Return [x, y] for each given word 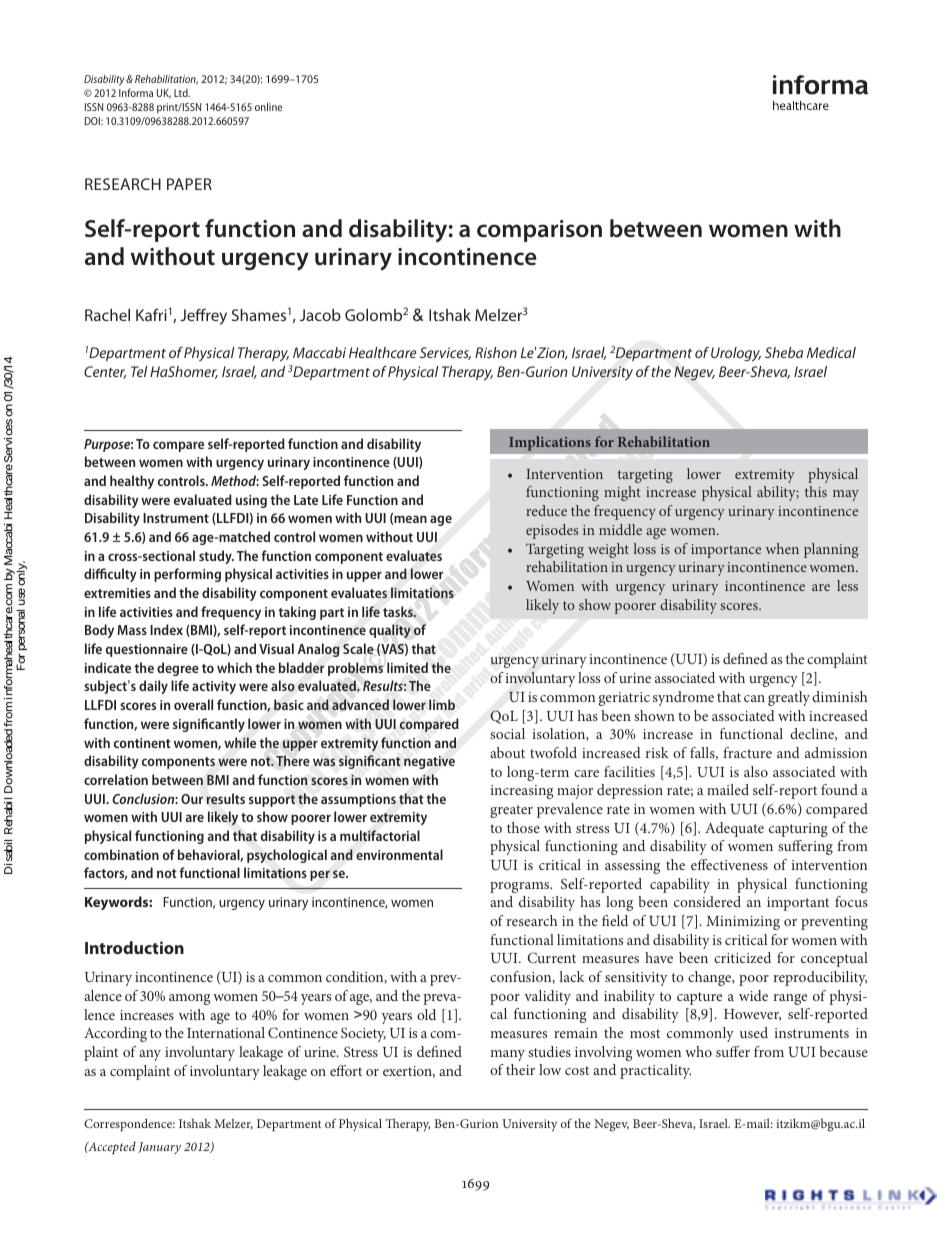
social [507, 733]
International [226, 1032]
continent [142, 743]
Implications [550, 443]
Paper [189, 184]
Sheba [784, 352]
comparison [539, 231]
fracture [747, 752]
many [507, 1055]
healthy [132, 482]
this [816, 491]
